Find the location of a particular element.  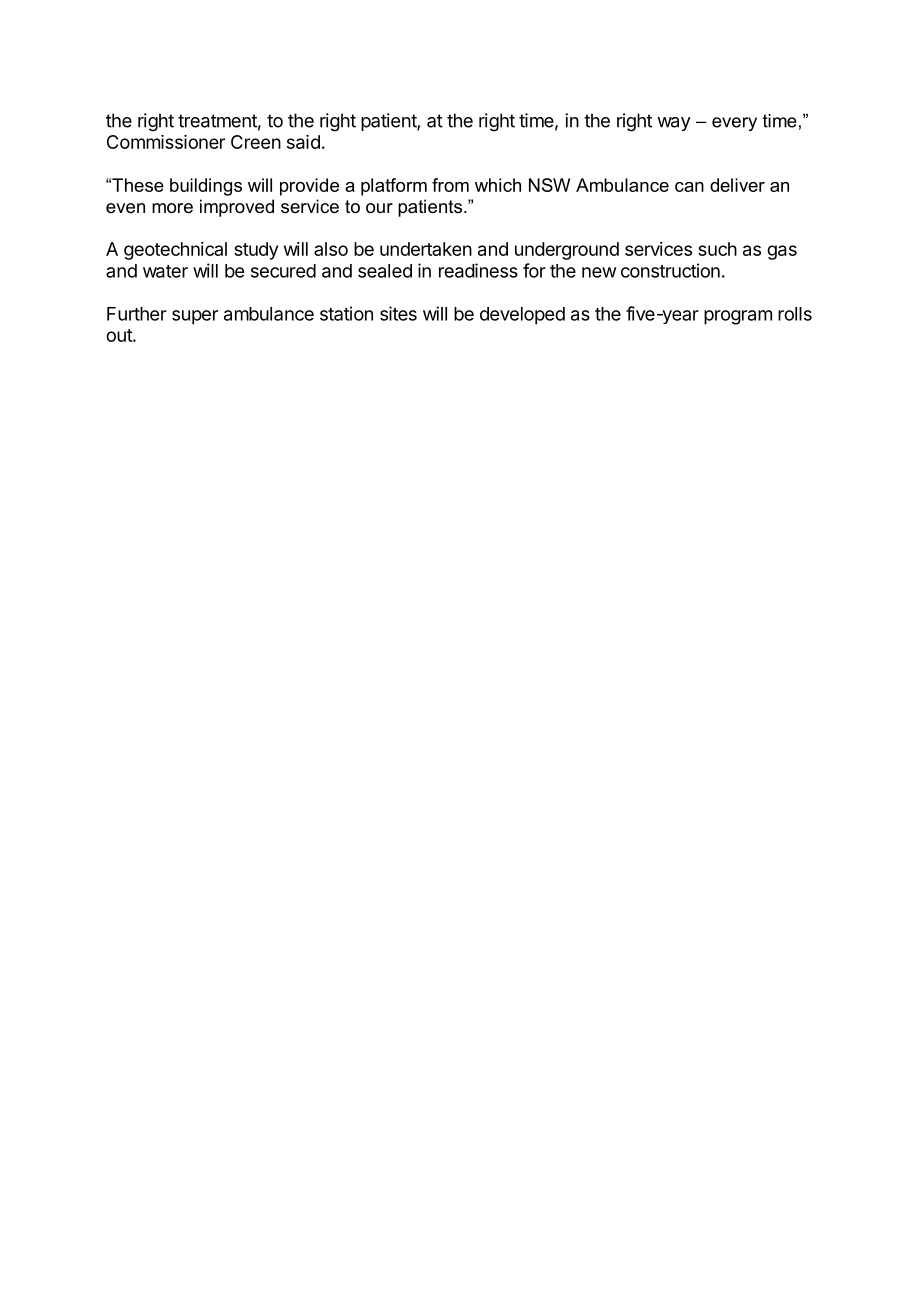

super is located at coordinates (195, 317).
